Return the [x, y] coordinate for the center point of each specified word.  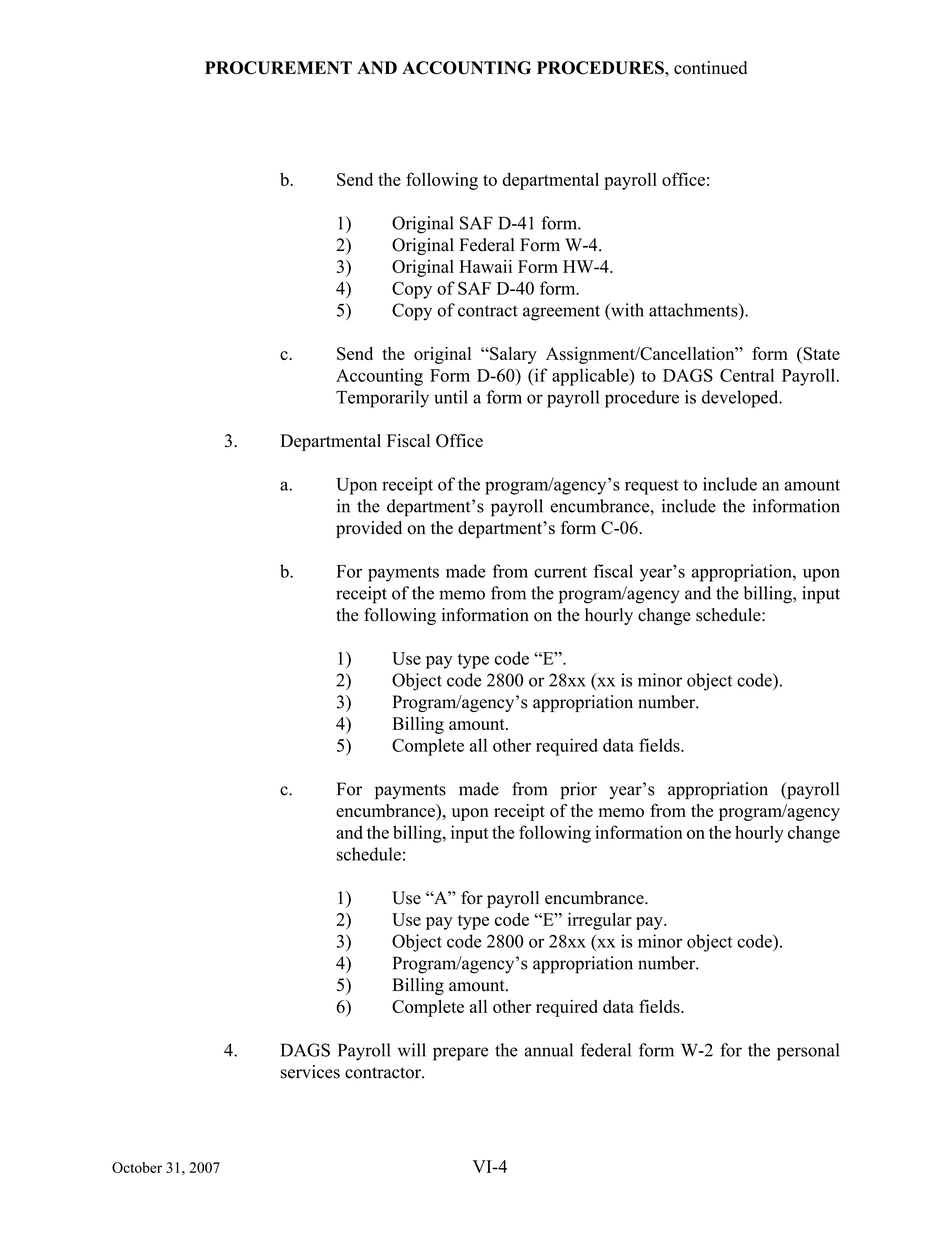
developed [741, 399]
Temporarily [382, 399]
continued [710, 68]
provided [369, 529]
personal [808, 1052]
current [560, 572]
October [137, 1167]
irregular [600, 921]
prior [578, 790]
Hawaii [485, 266]
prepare [461, 1054]
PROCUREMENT [278, 68]
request [652, 487]
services [310, 1072]
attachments [694, 310]
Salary [512, 355]
